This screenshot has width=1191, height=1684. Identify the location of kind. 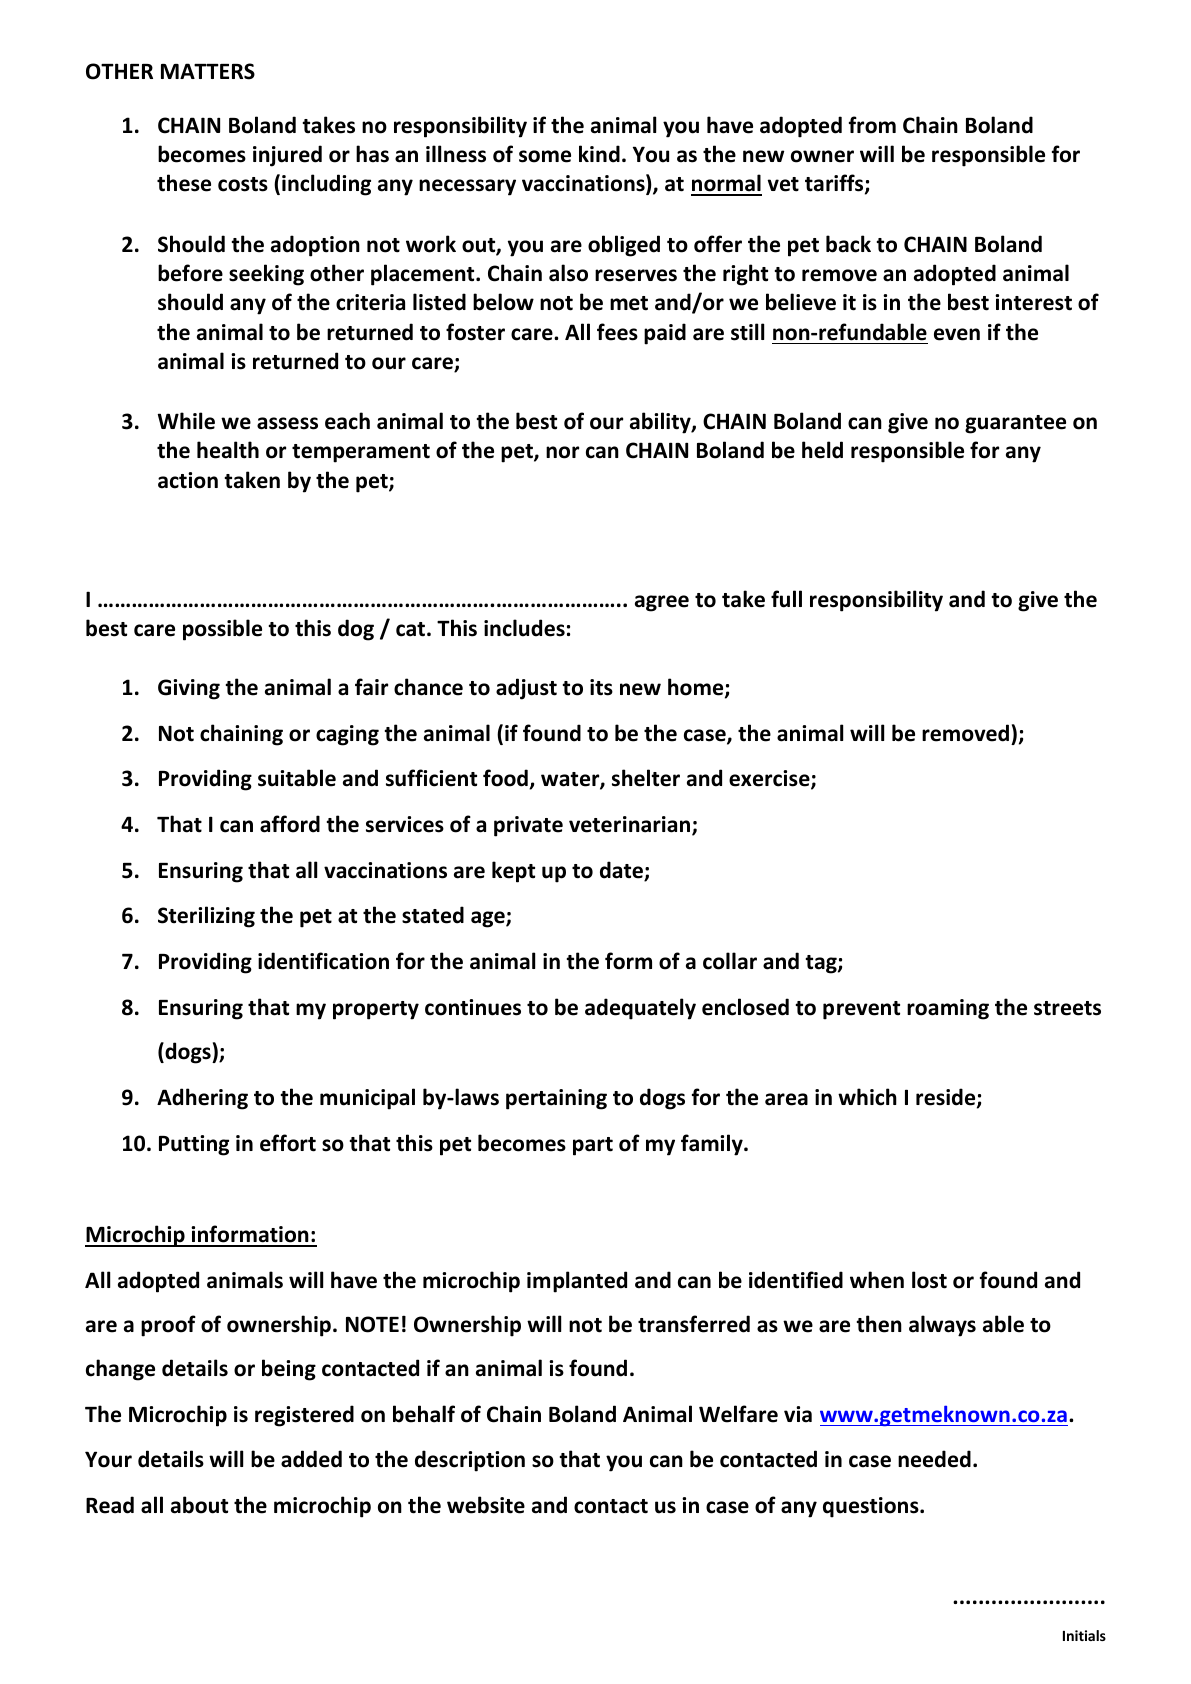
(599, 154).
